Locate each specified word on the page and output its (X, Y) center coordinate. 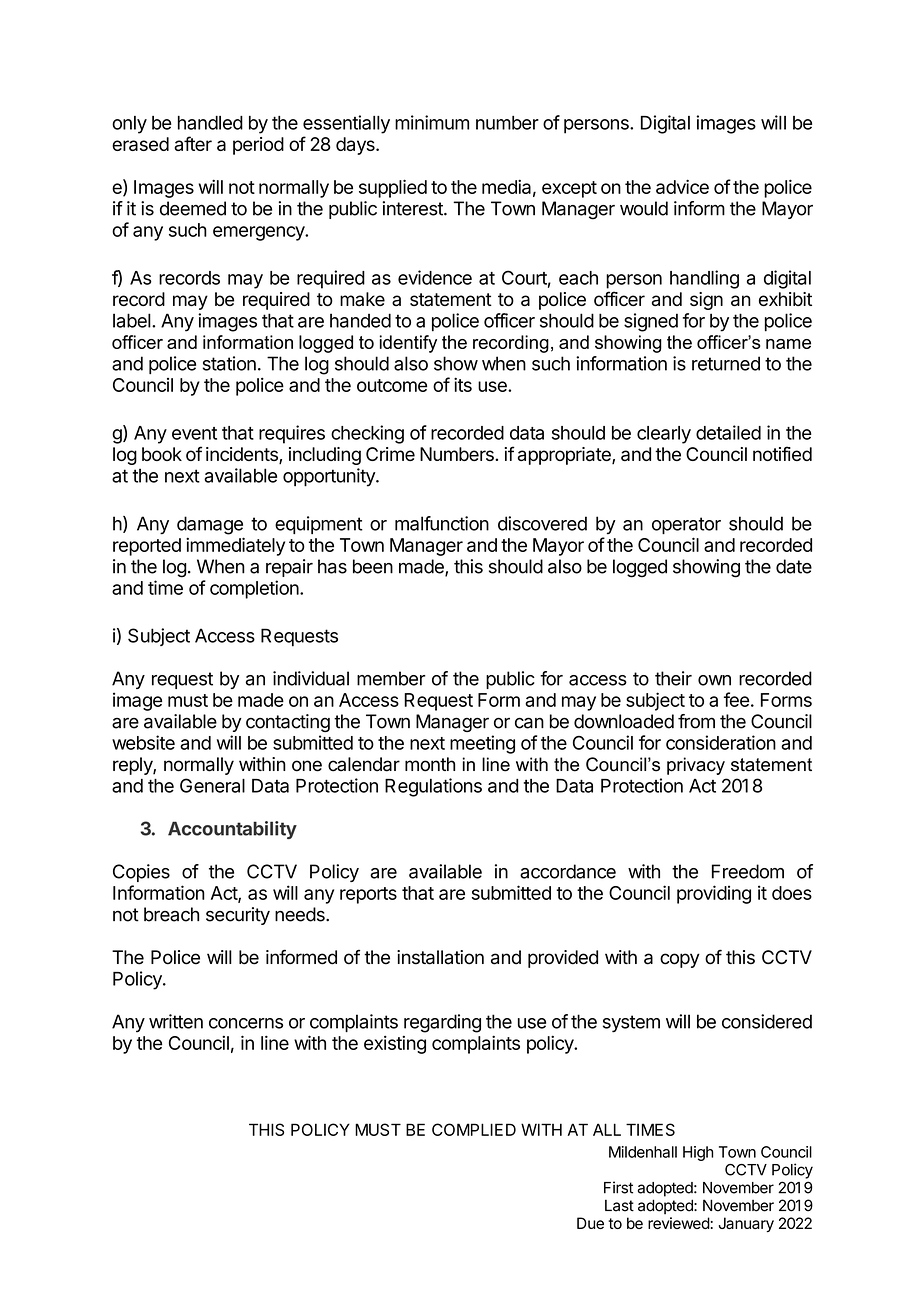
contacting (288, 723)
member (391, 678)
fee (736, 699)
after (193, 143)
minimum (432, 122)
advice (682, 186)
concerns (246, 1023)
